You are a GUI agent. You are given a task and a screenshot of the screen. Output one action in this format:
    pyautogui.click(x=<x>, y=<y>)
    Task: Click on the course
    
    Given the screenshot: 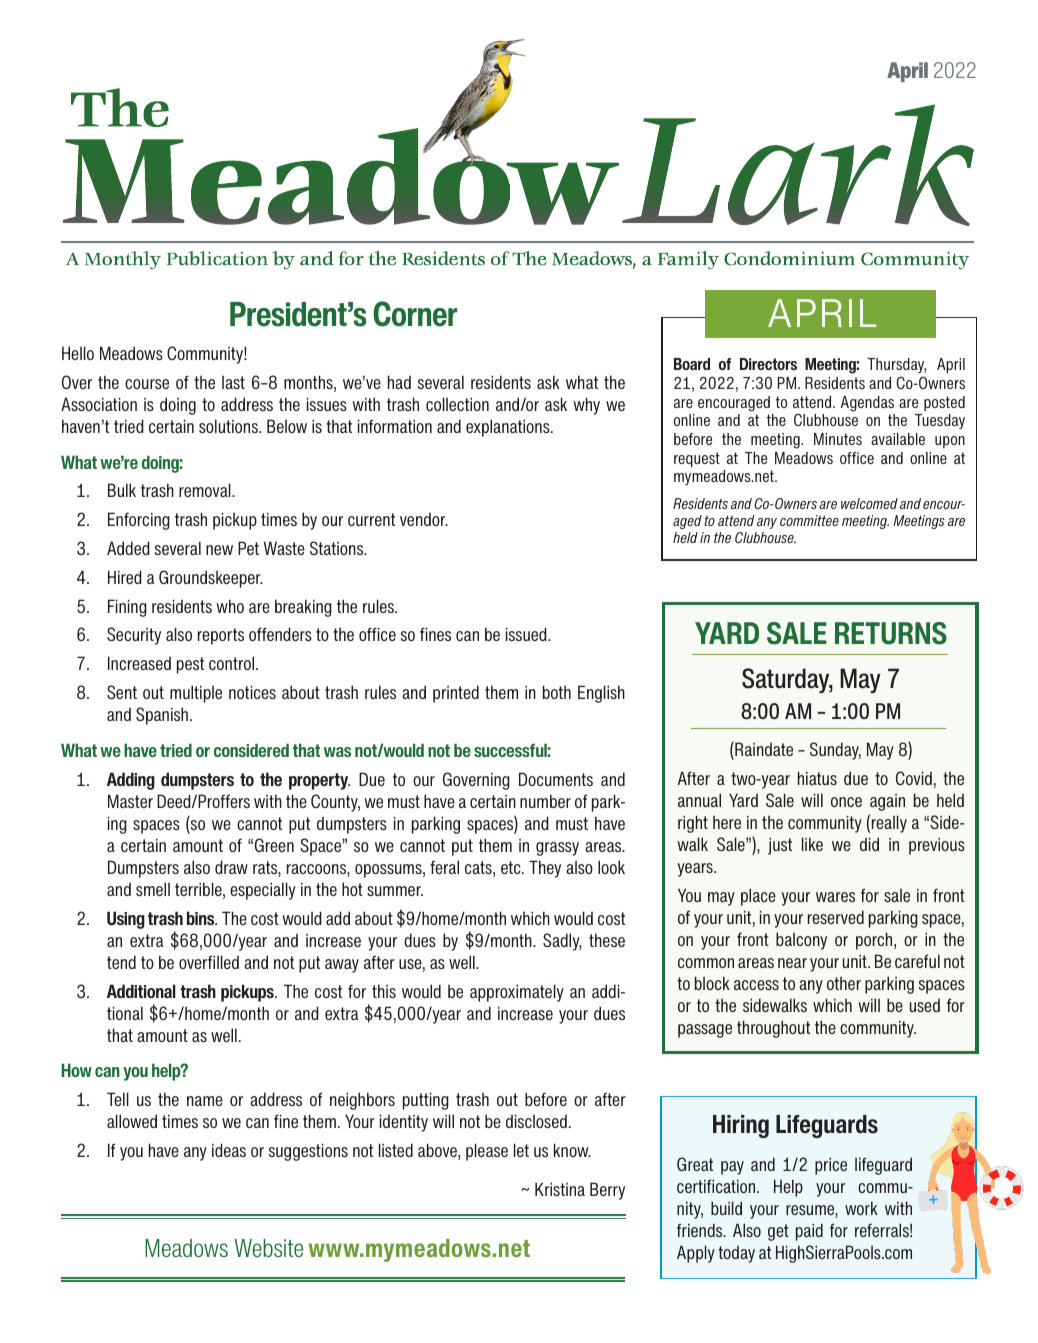 What is the action you would take?
    pyautogui.click(x=147, y=384)
